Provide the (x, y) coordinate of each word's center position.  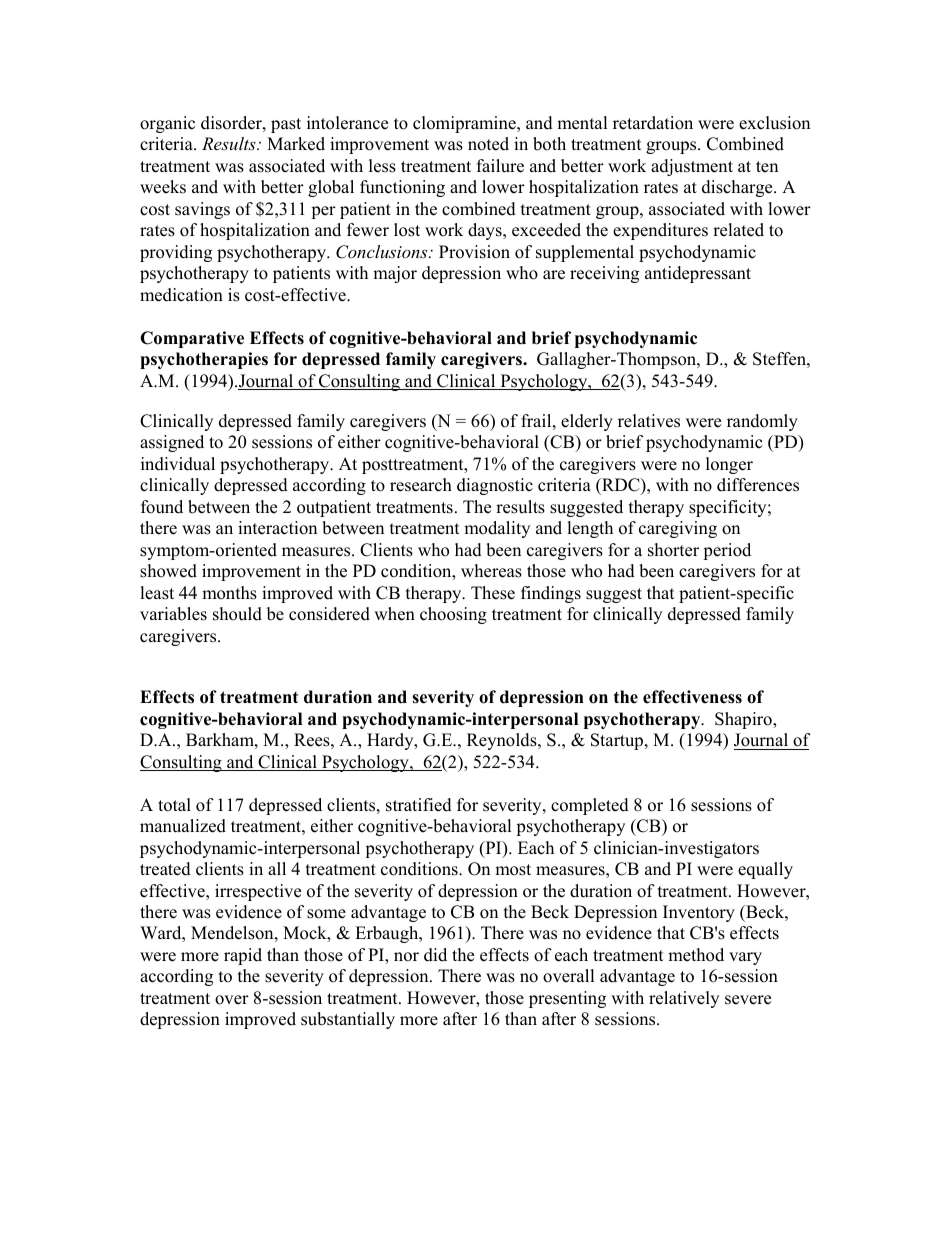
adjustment (692, 167)
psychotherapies (204, 360)
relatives (649, 421)
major (395, 274)
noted (488, 144)
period (727, 551)
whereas (491, 571)
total (174, 805)
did (435, 955)
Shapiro (744, 720)
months (229, 593)
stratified (419, 805)
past (286, 125)
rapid (243, 956)
